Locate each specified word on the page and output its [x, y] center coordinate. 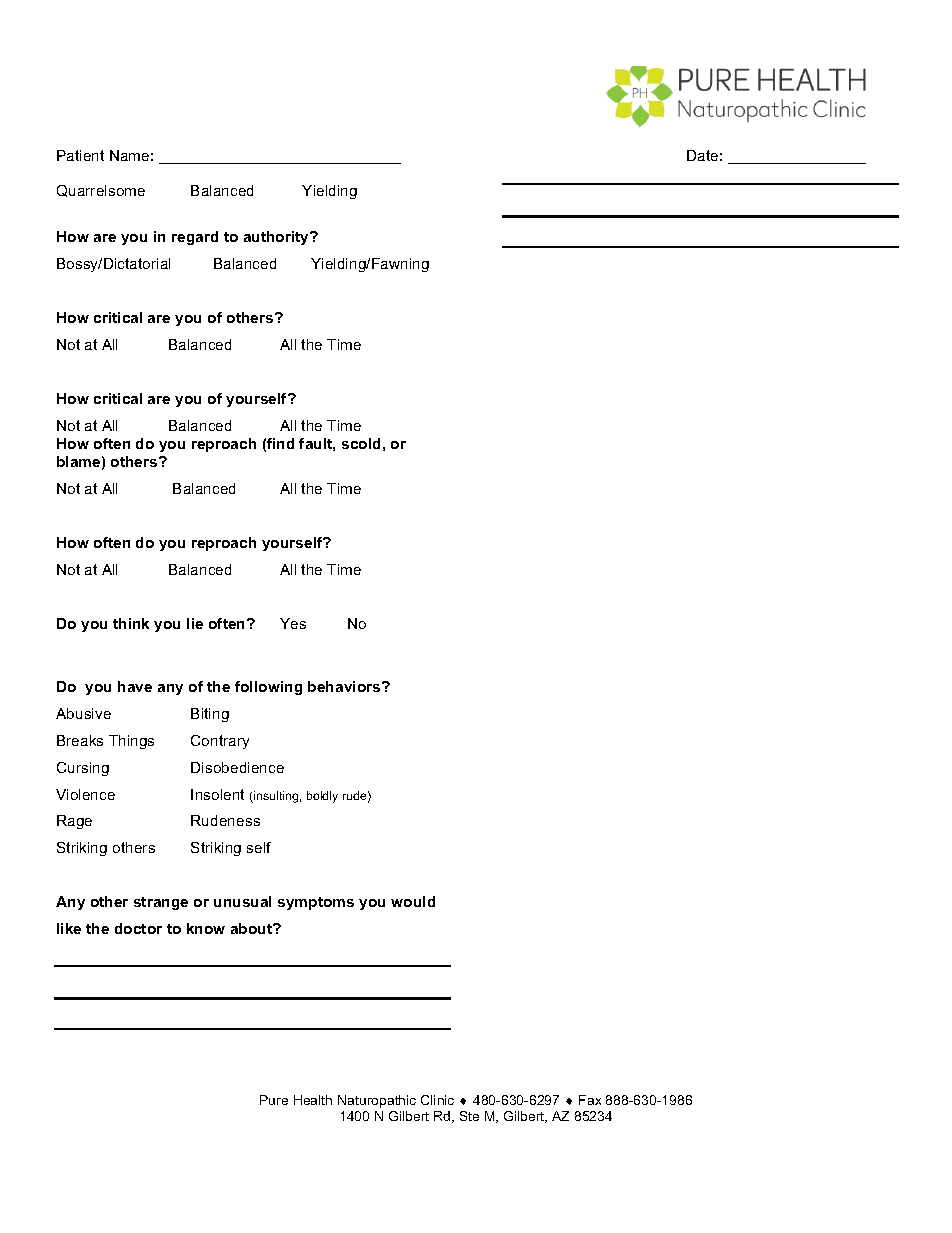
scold [361, 443]
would [413, 901]
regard [195, 238]
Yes [293, 623]
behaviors [345, 686]
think [131, 623]
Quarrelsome [101, 191]
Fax [590, 1100]
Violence [85, 794]
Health [313, 1100]
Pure [274, 1100]
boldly [322, 797]
